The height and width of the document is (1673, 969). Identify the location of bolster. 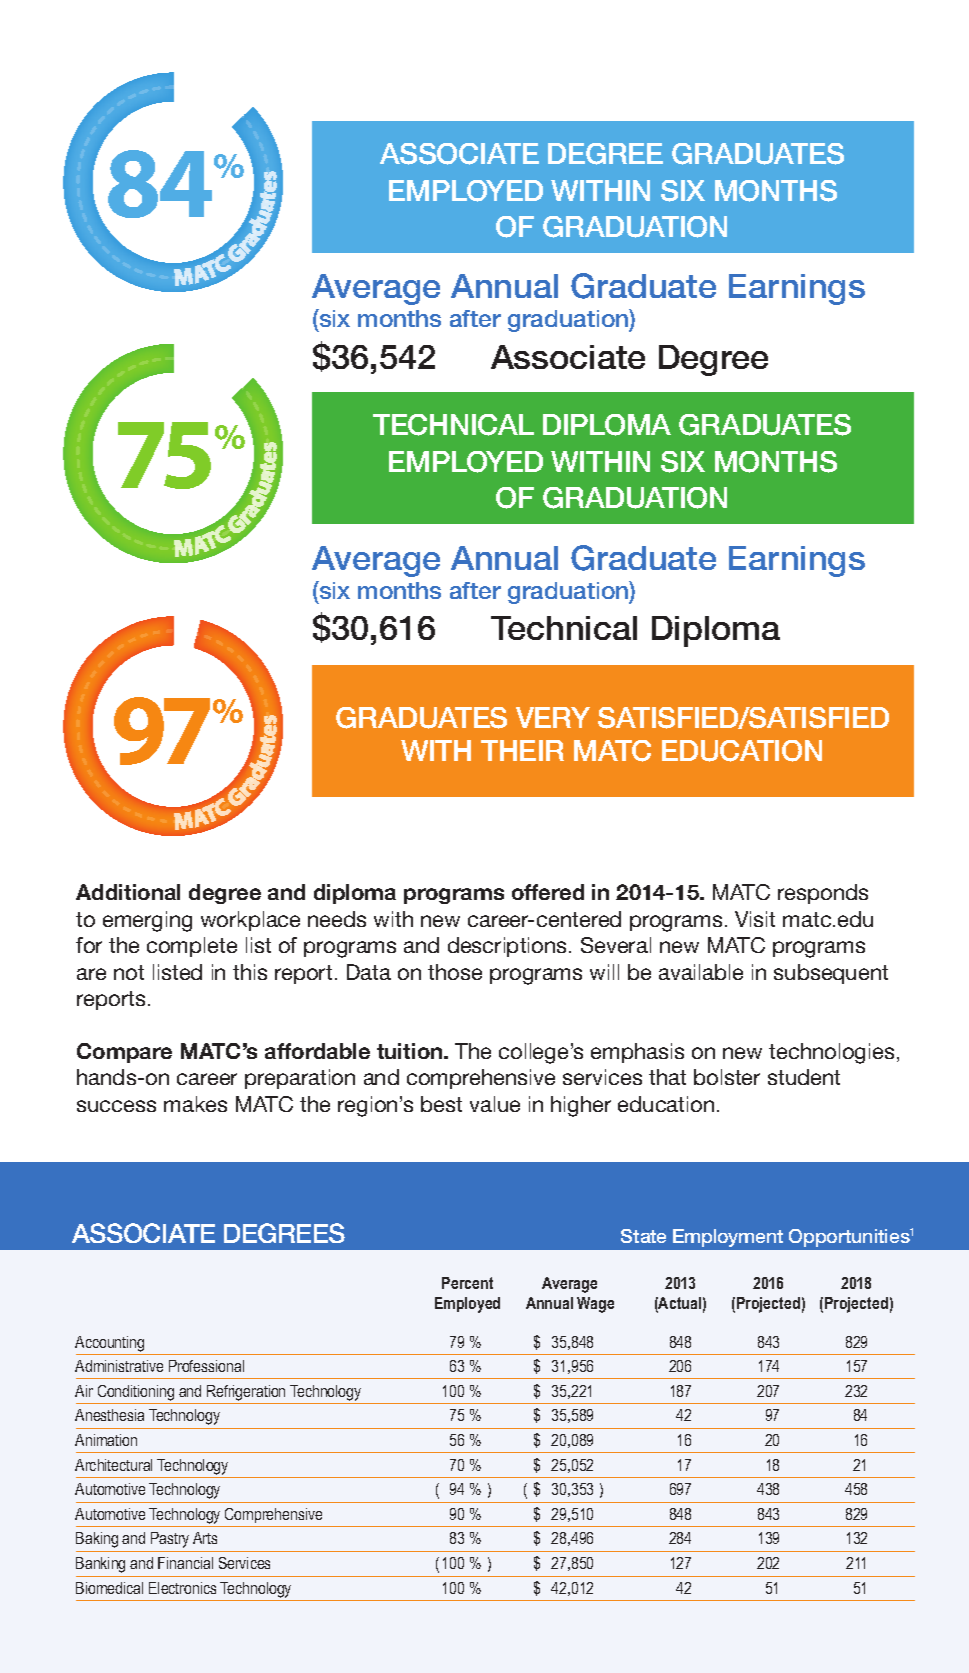
(727, 1077).
